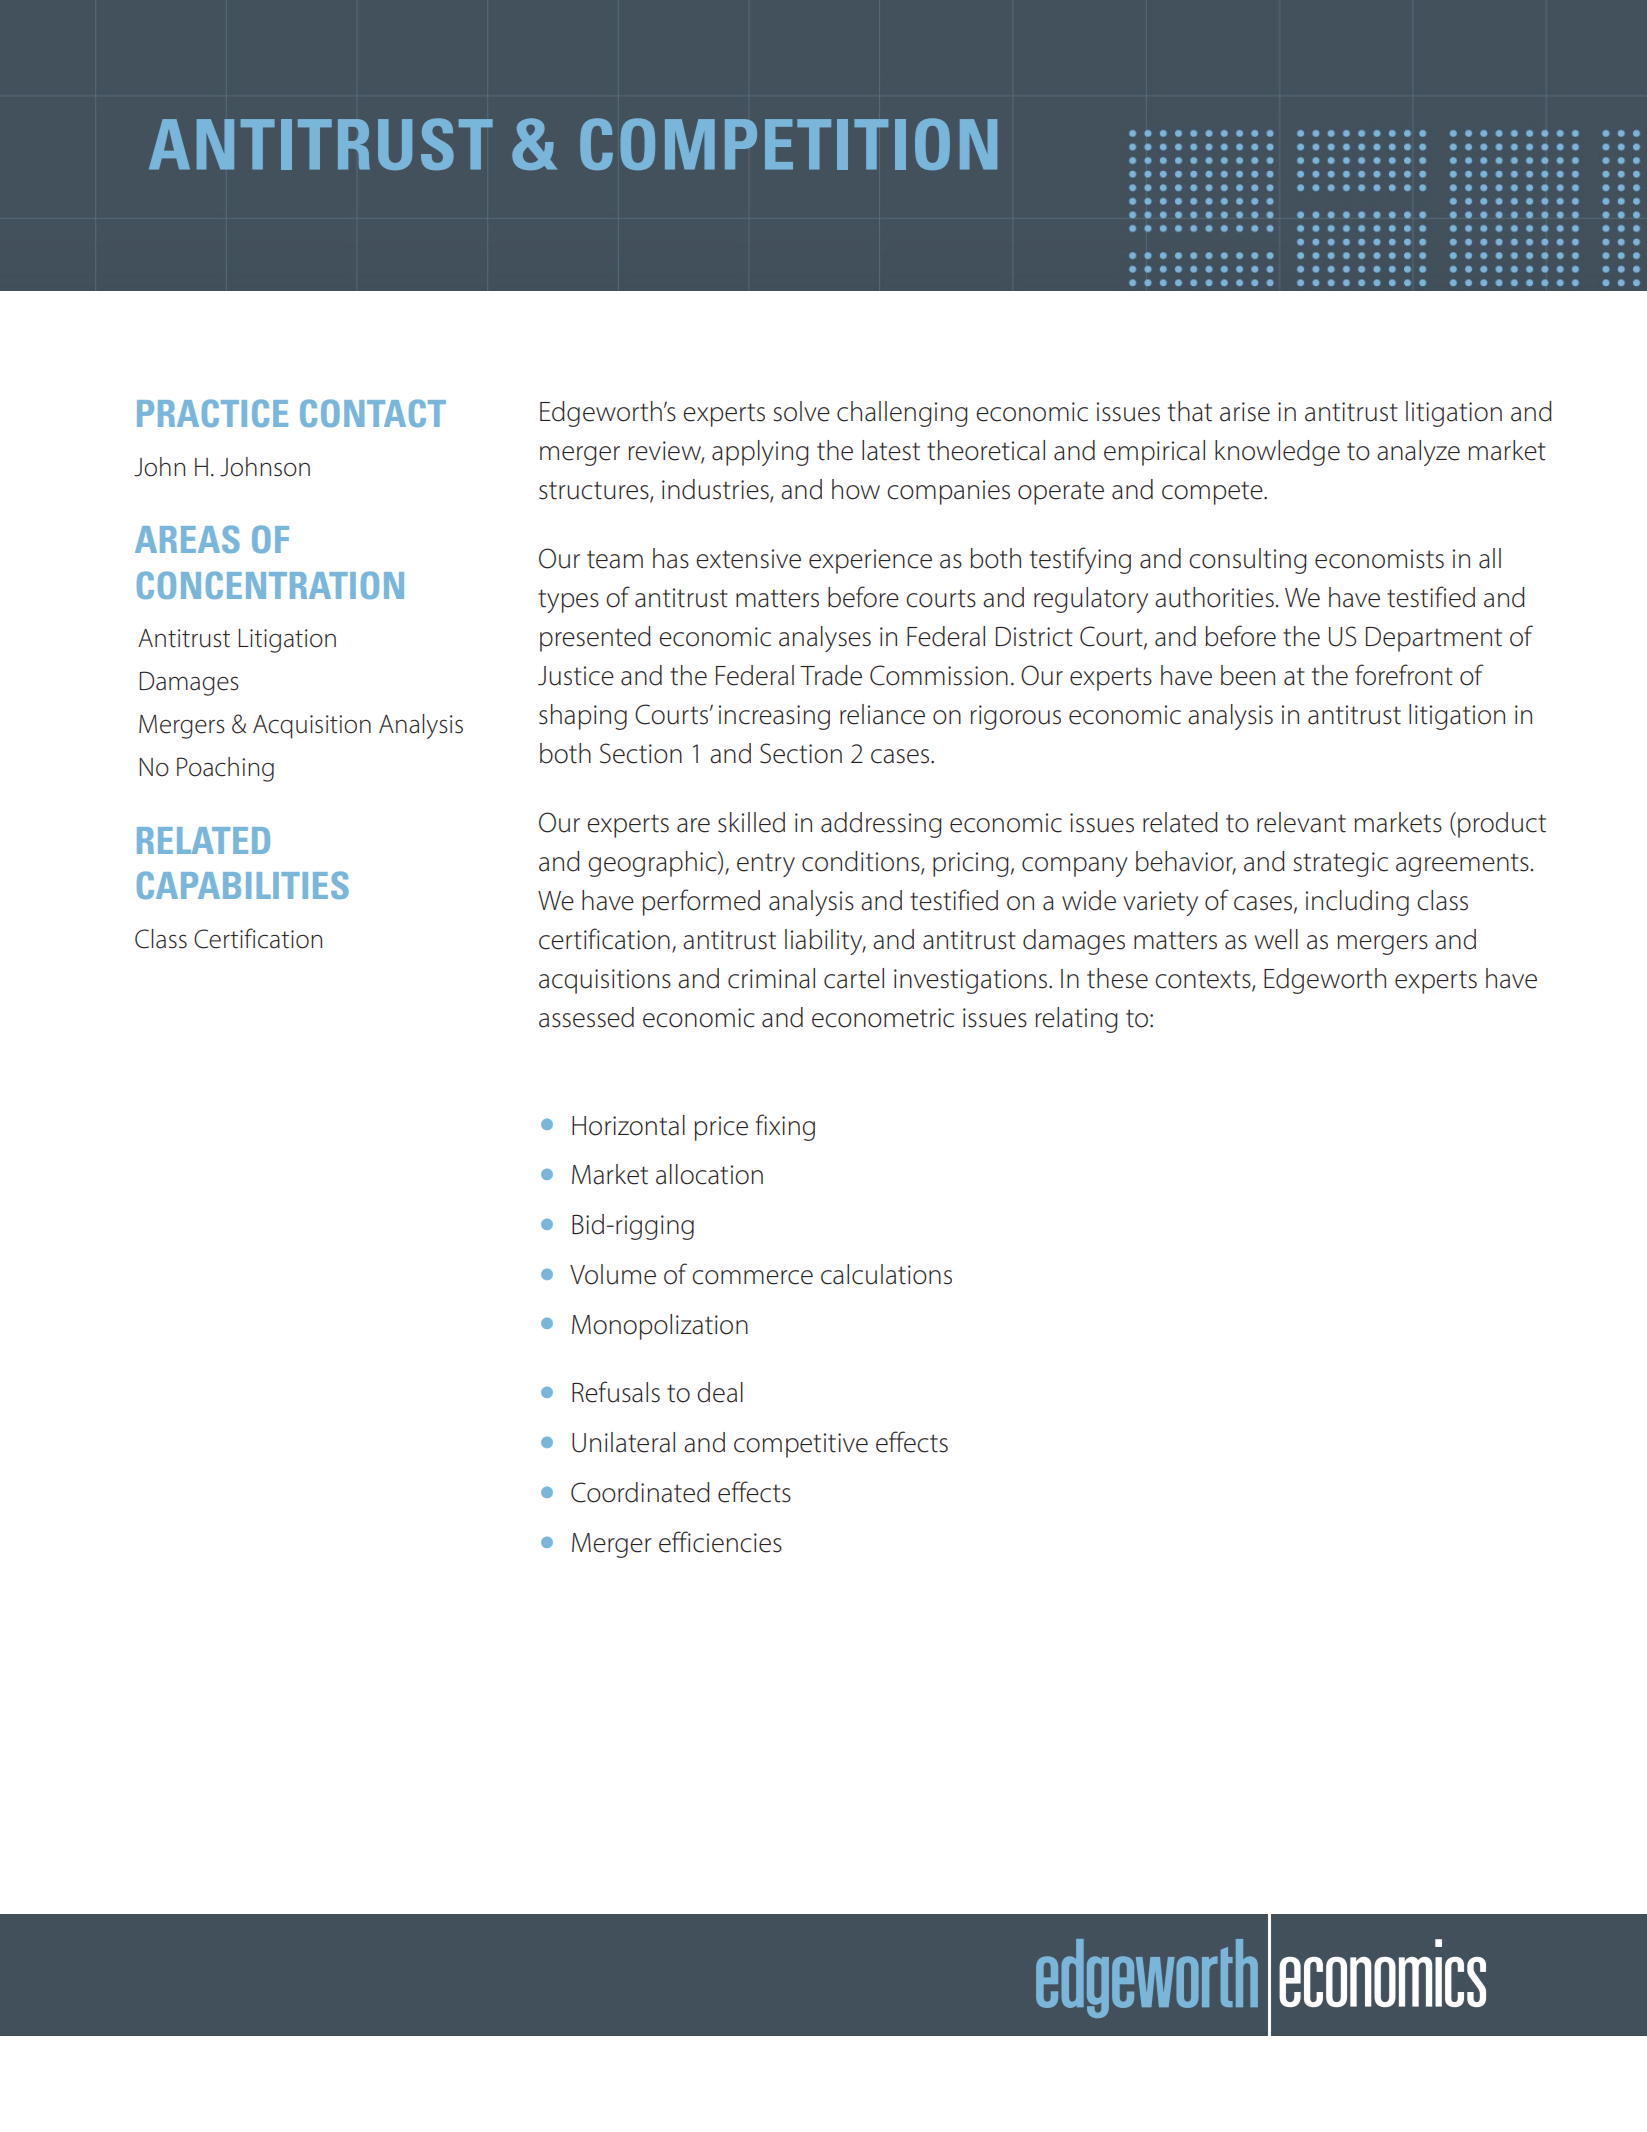 This screenshot has height=2132, width=1647. I want to click on arise, so click(1245, 412).
